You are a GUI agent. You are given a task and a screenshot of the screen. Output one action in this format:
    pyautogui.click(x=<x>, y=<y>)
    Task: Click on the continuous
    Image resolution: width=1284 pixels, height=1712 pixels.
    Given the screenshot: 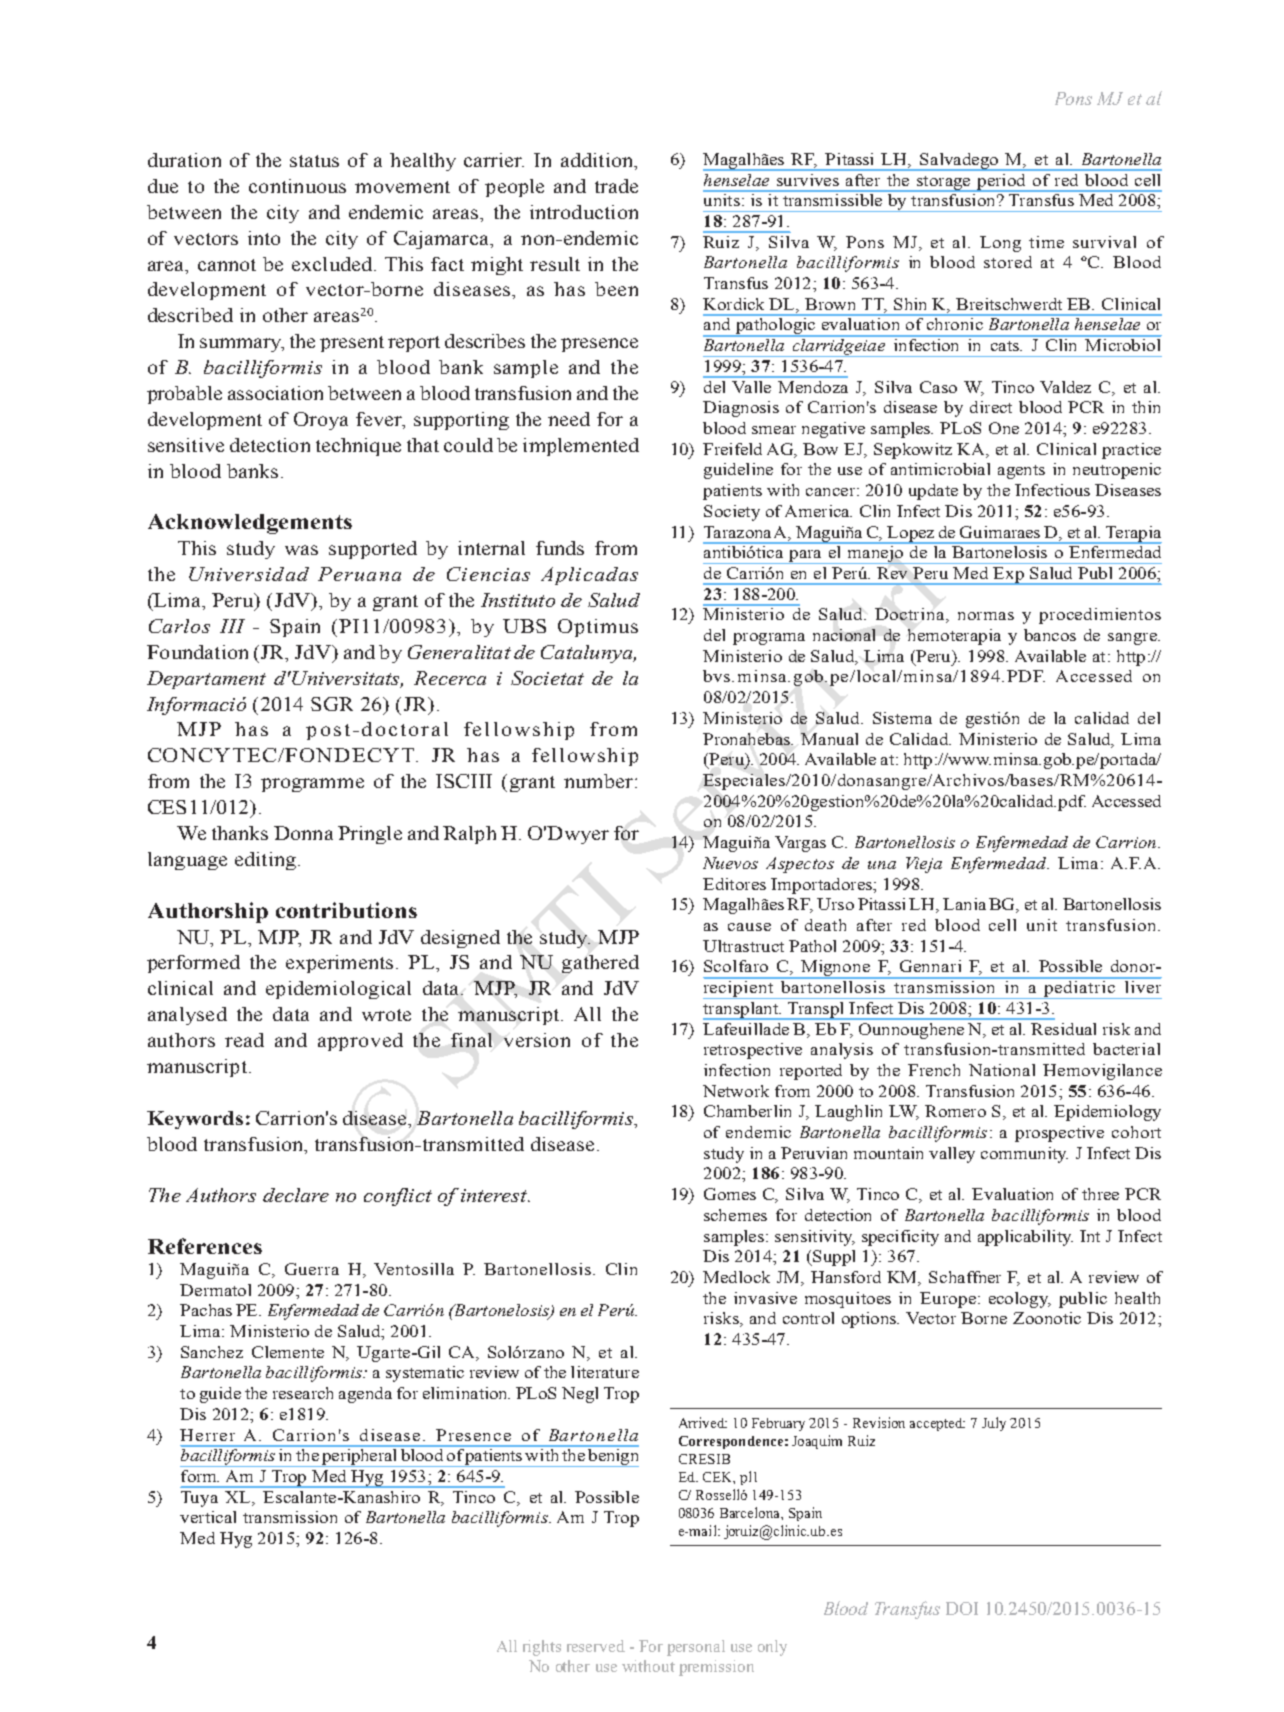 What is the action you would take?
    pyautogui.click(x=297, y=186)
